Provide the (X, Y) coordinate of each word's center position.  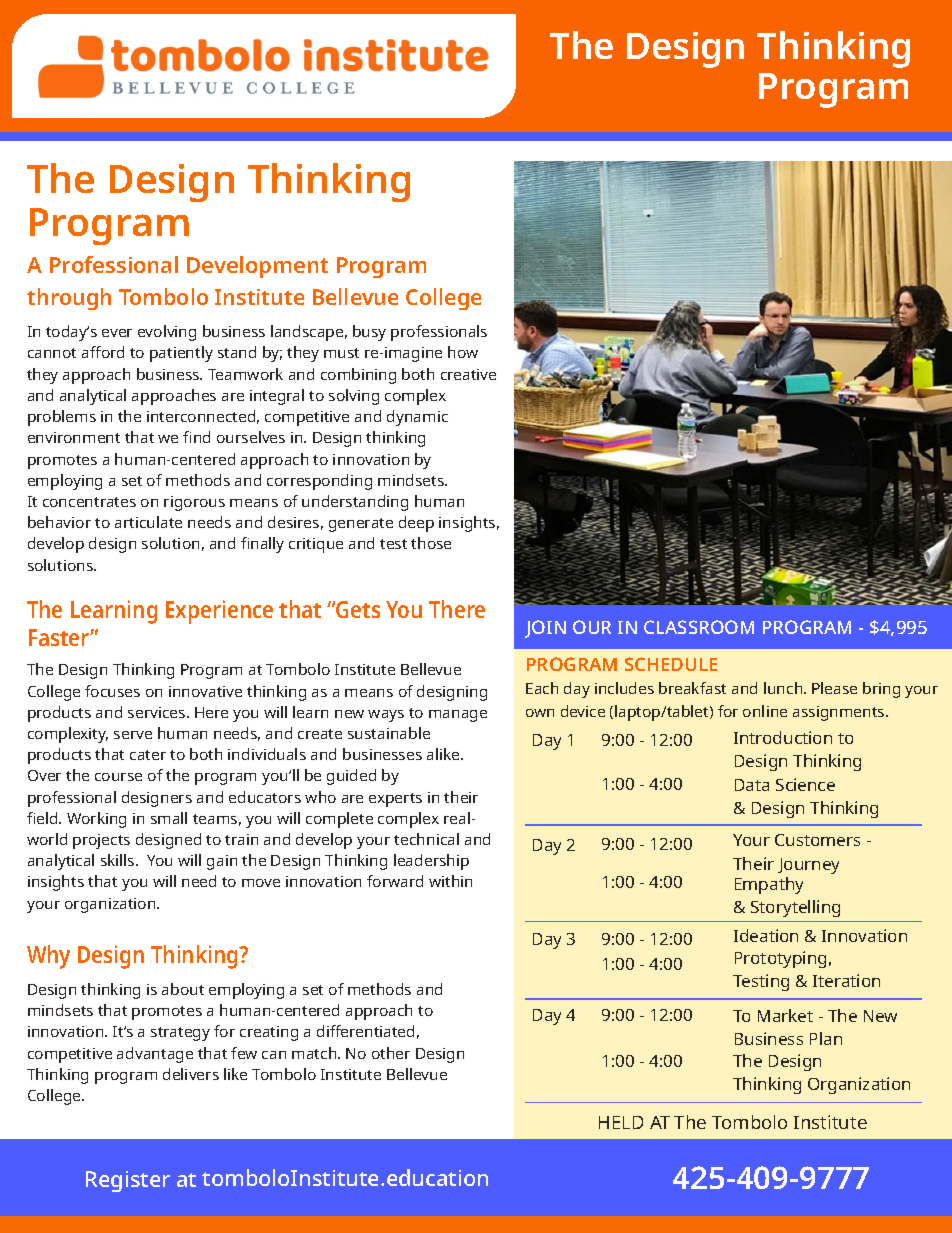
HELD (621, 1122)
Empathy (769, 885)
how (463, 352)
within (450, 881)
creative (468, 374)
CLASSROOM (699, 627)
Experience (219, 612)
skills (119, 860)
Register (128, 1181)
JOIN (545, 629)
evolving (167, 333)
